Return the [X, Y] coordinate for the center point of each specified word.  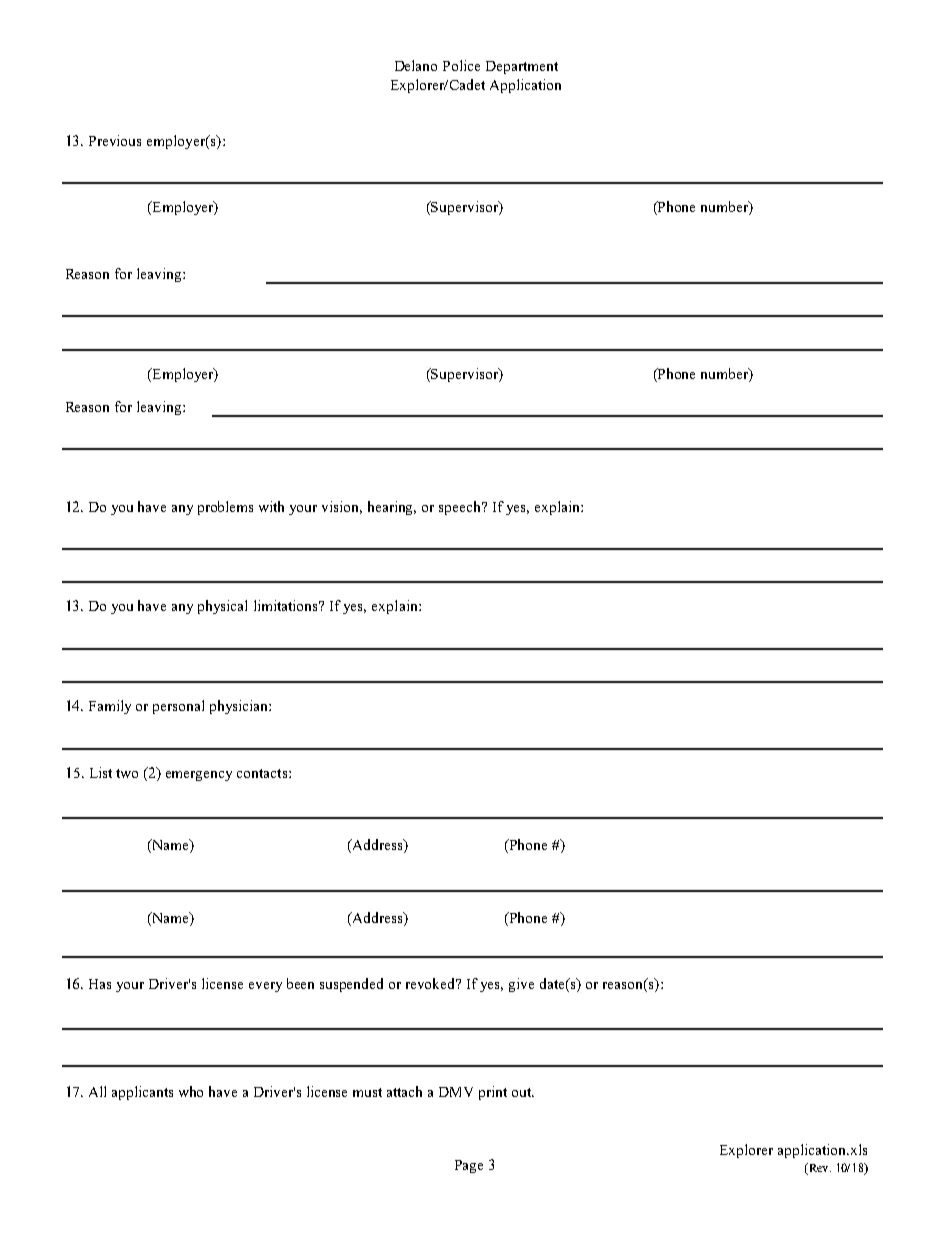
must [367, 1092]
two [127, 773]
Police [461, 65]
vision [342, 507]
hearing [392, 508]
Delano [416, 65]
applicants [142, 1093]
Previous [115, 140]
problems [225, 508]
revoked [432, 983]
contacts [263, 773]
